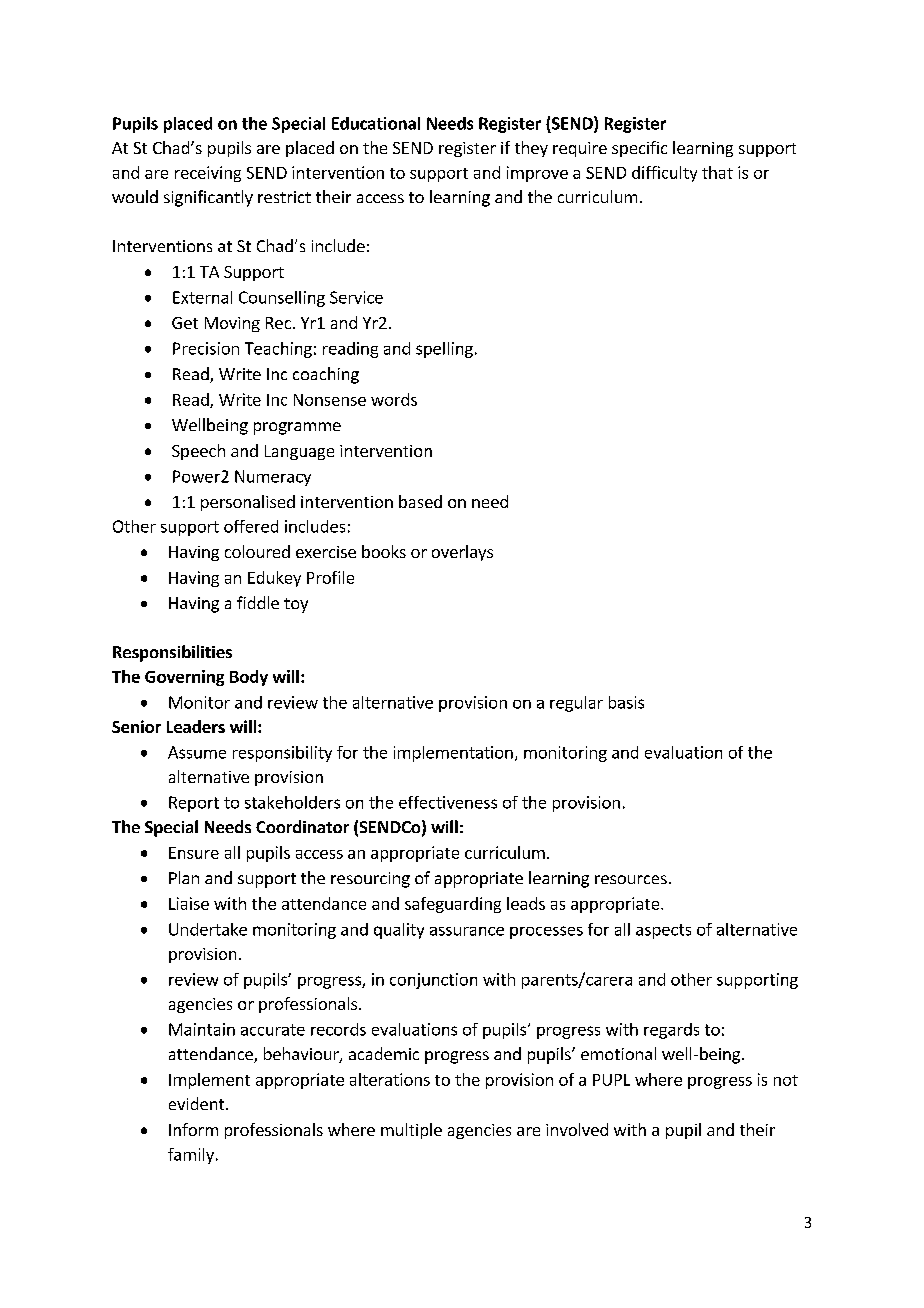  Describe the element at coordinates (664, 174) in the page. I see `difficulty` at that location.
